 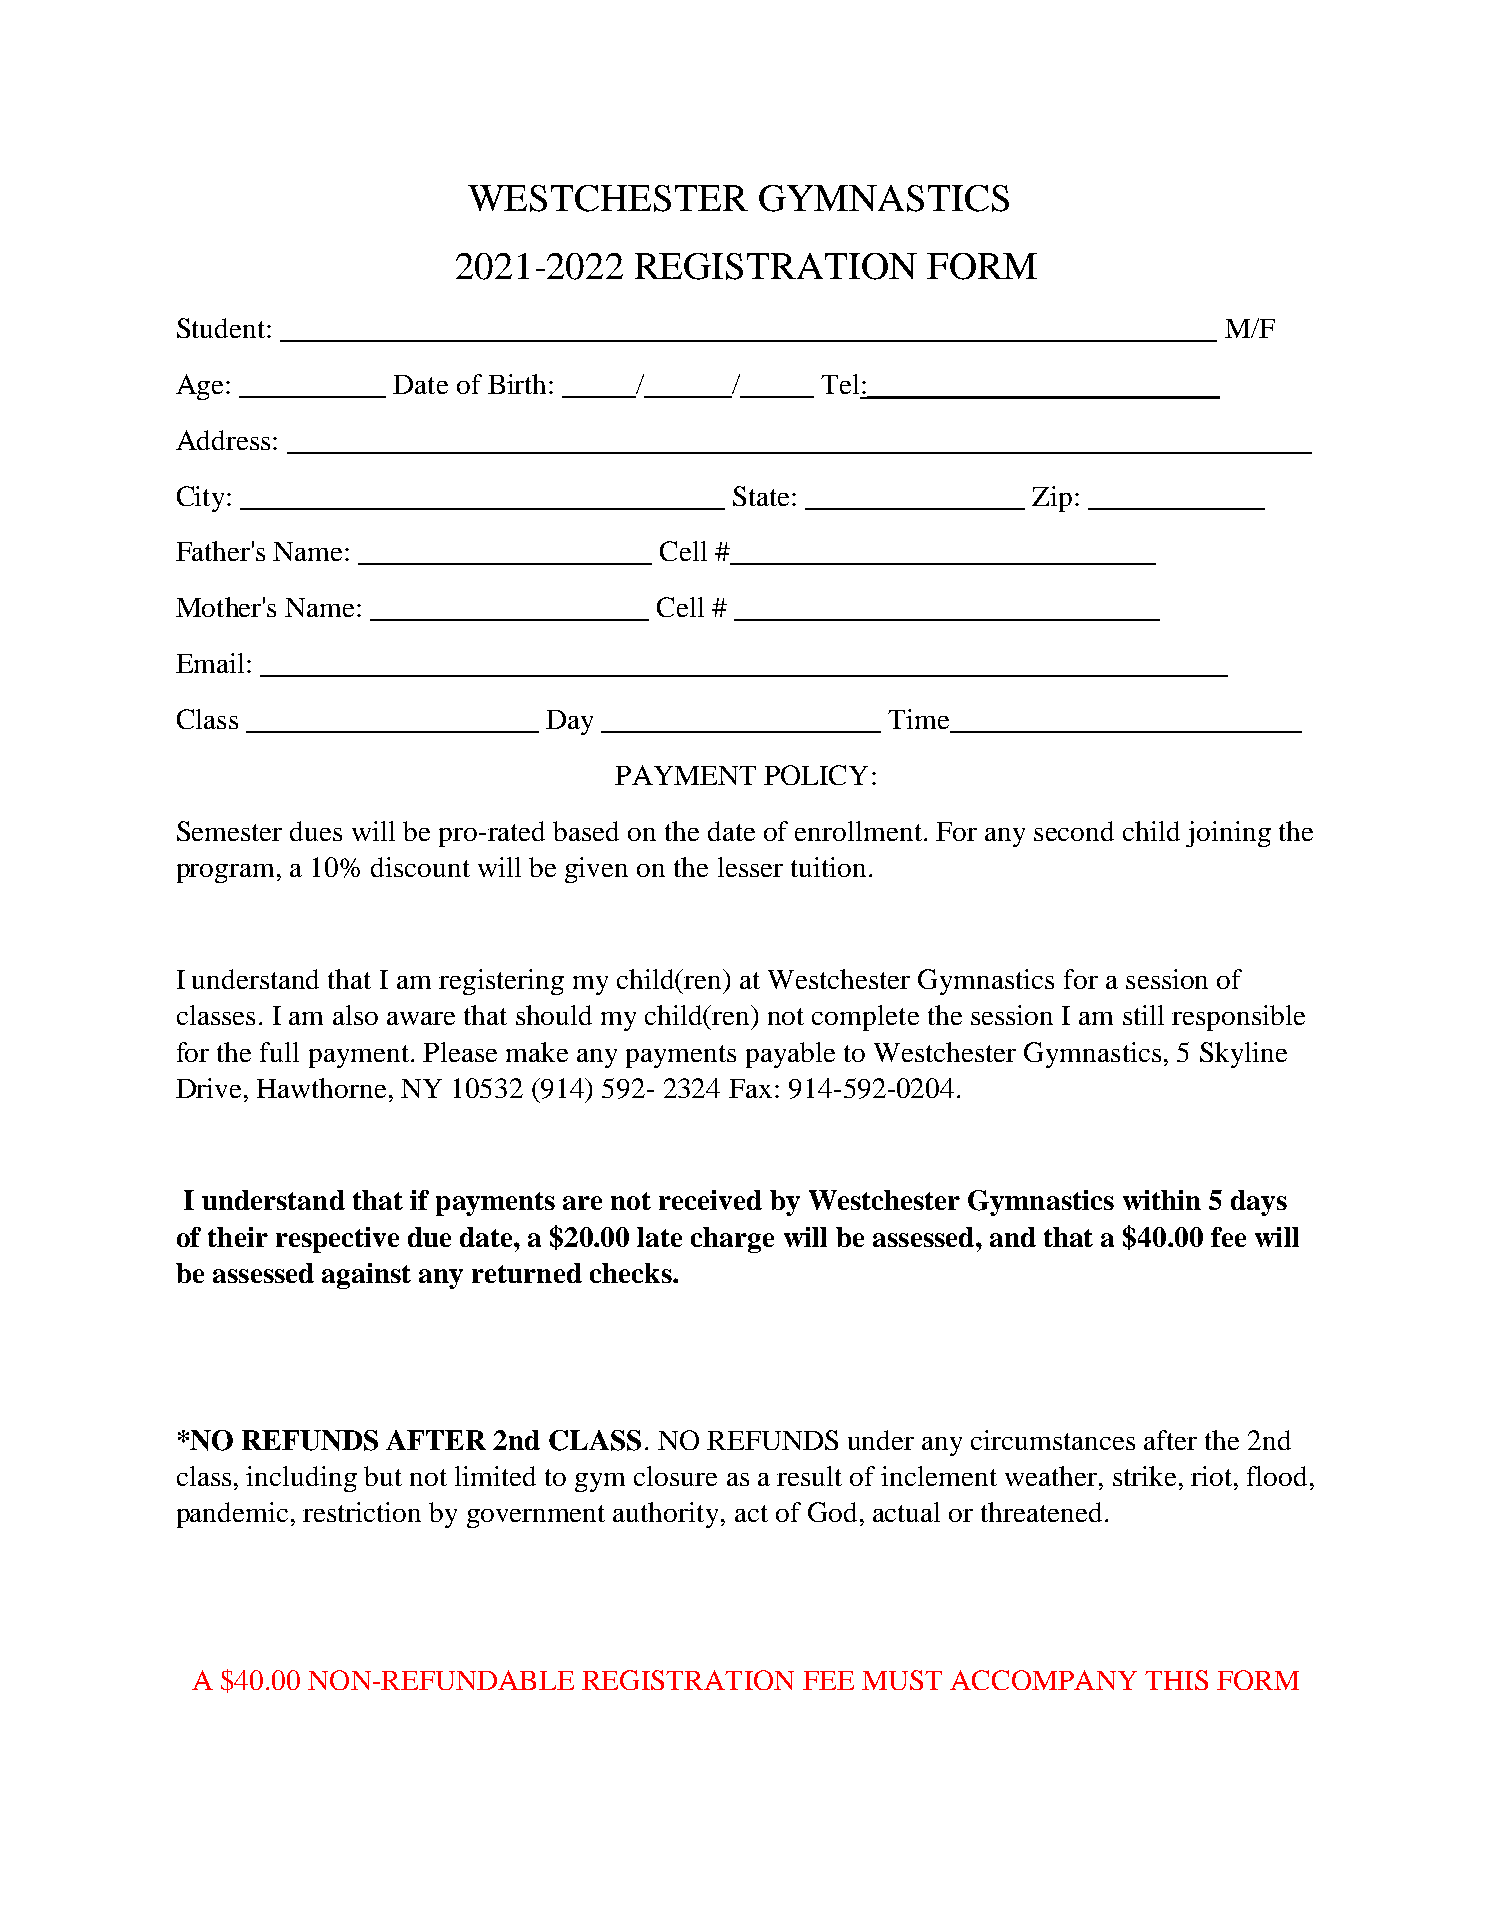 I want to click on including, so click(x=301, y=1479).
